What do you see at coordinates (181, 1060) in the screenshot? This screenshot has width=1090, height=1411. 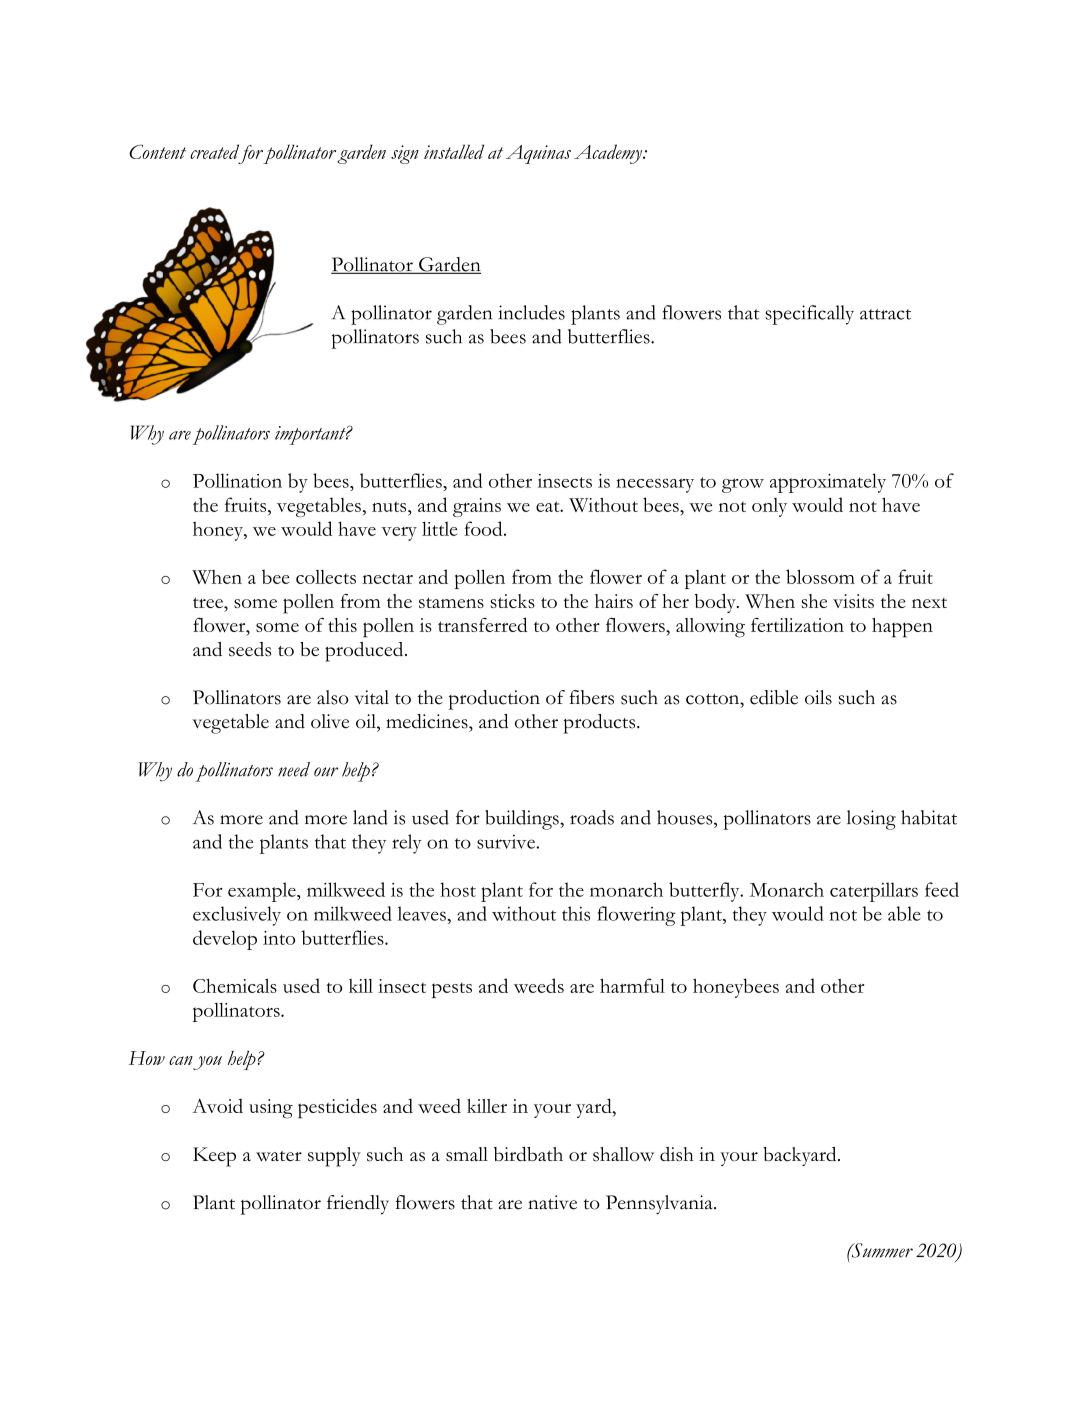 I see `can` at bounding box center [181, 1060].
